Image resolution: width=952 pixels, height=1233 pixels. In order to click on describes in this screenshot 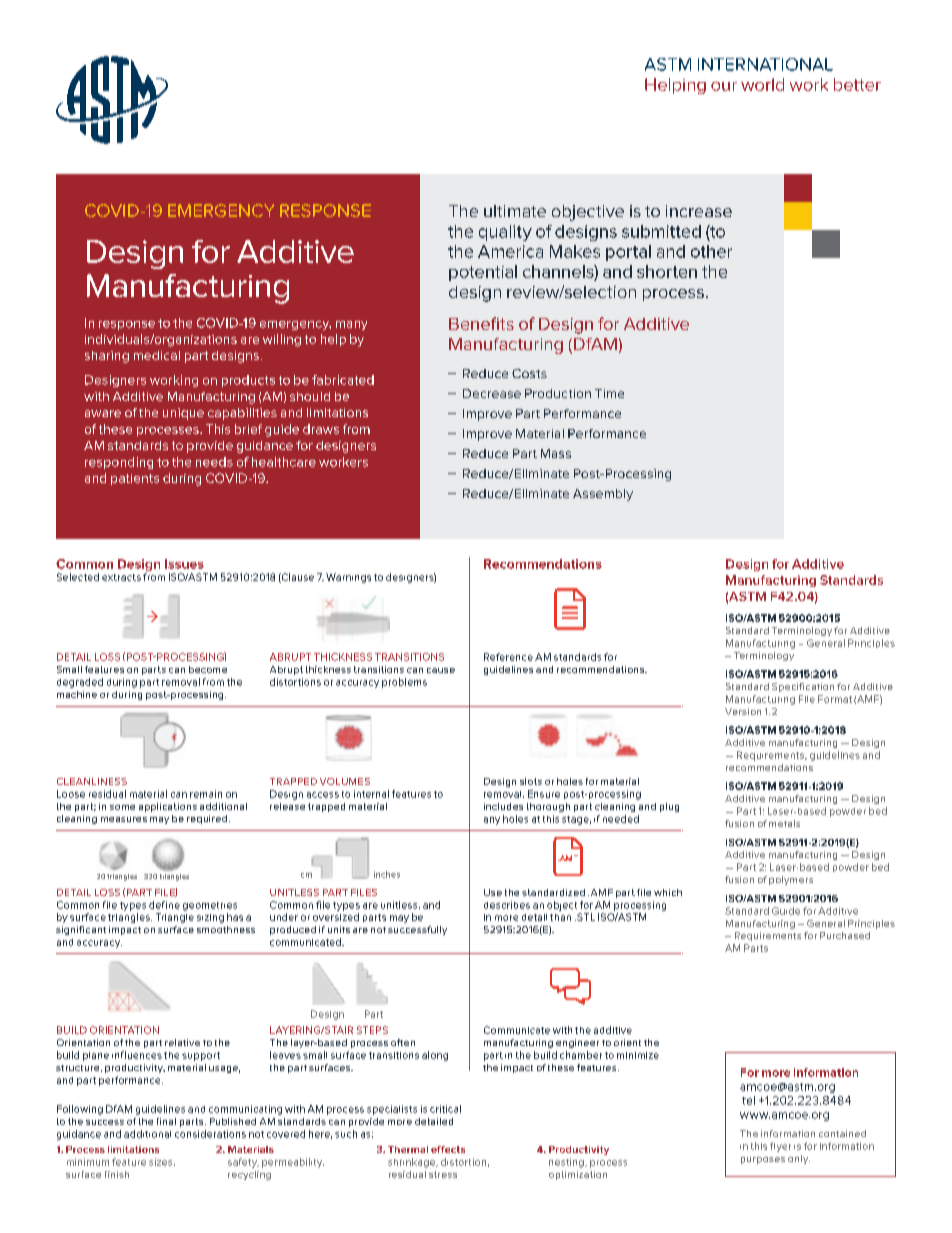, I will do `click(507, 905)`.
